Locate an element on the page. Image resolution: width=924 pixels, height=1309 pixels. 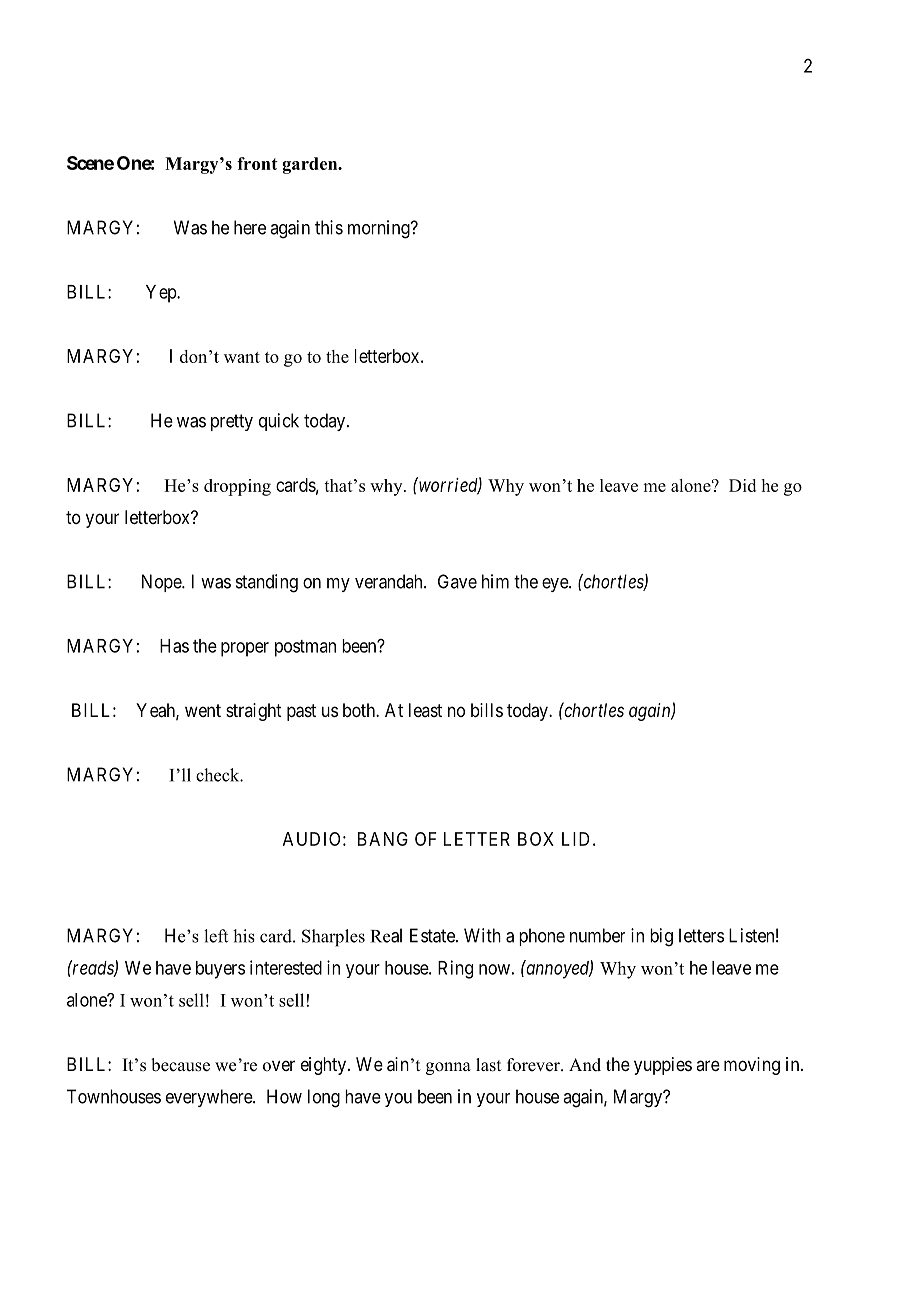
front is located at coordinates (257, 163).
